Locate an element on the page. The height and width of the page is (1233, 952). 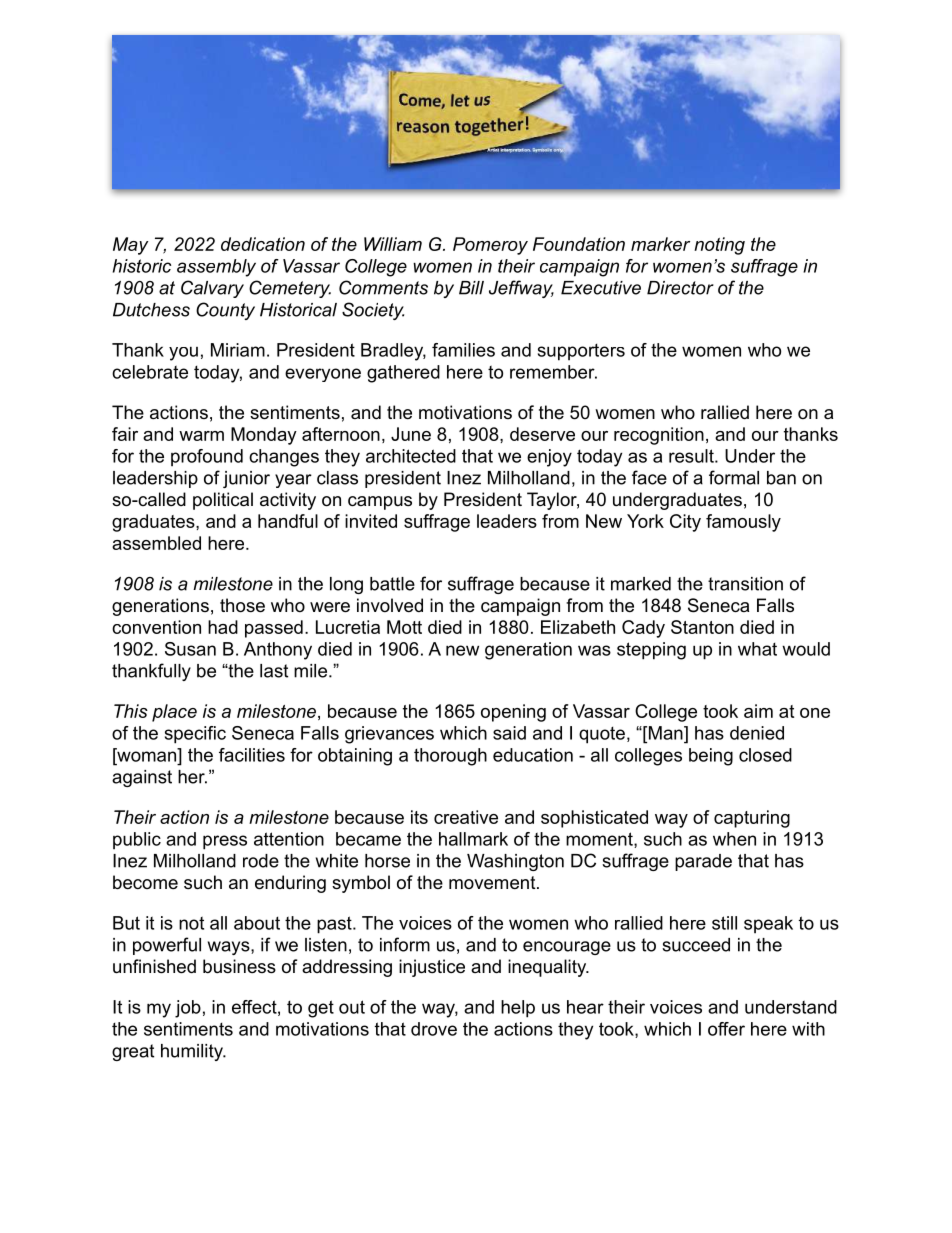
Bill is located at coordinates (471, 288).
